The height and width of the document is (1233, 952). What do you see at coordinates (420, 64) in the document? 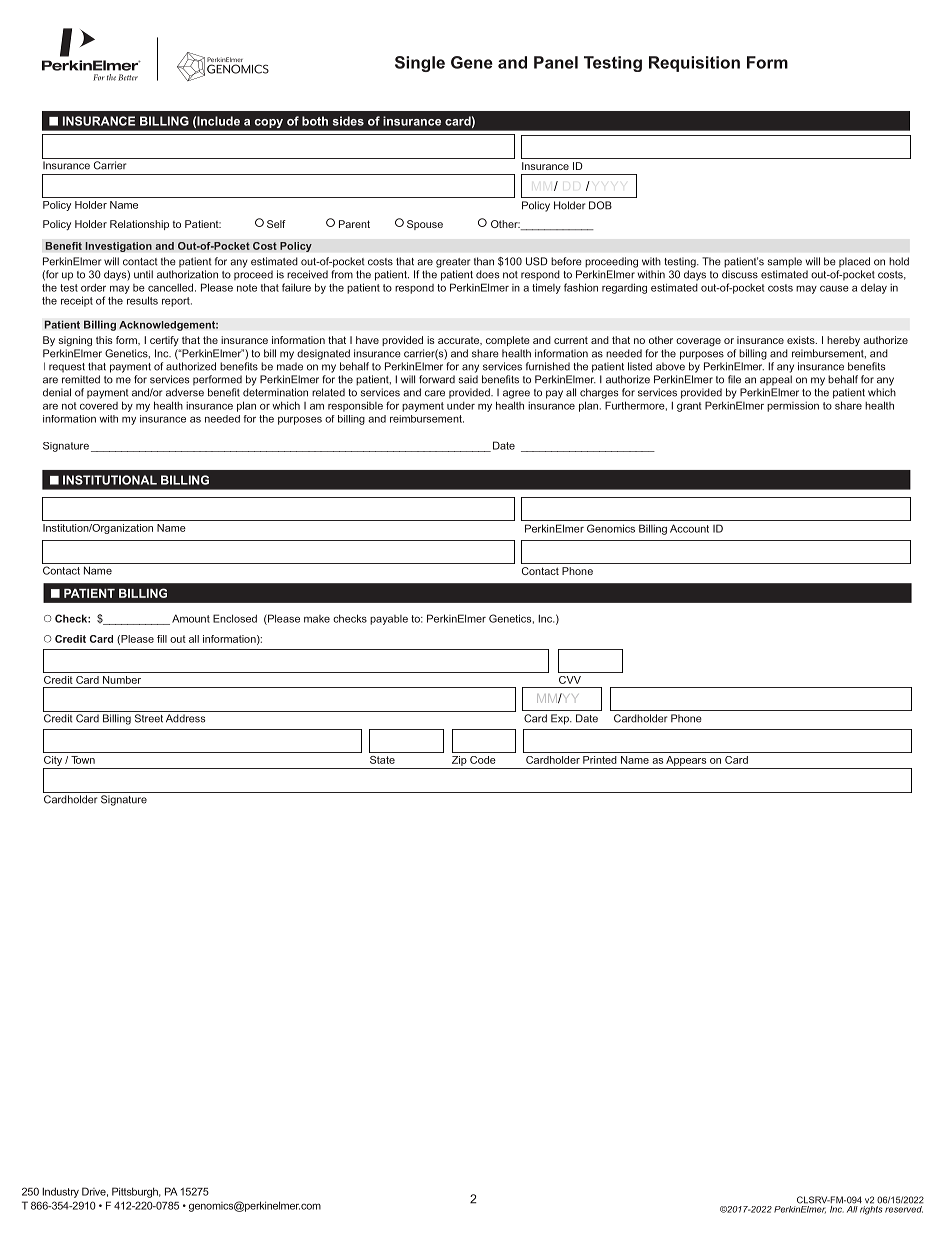
I see `Single` at bounding box center [420, 64].
